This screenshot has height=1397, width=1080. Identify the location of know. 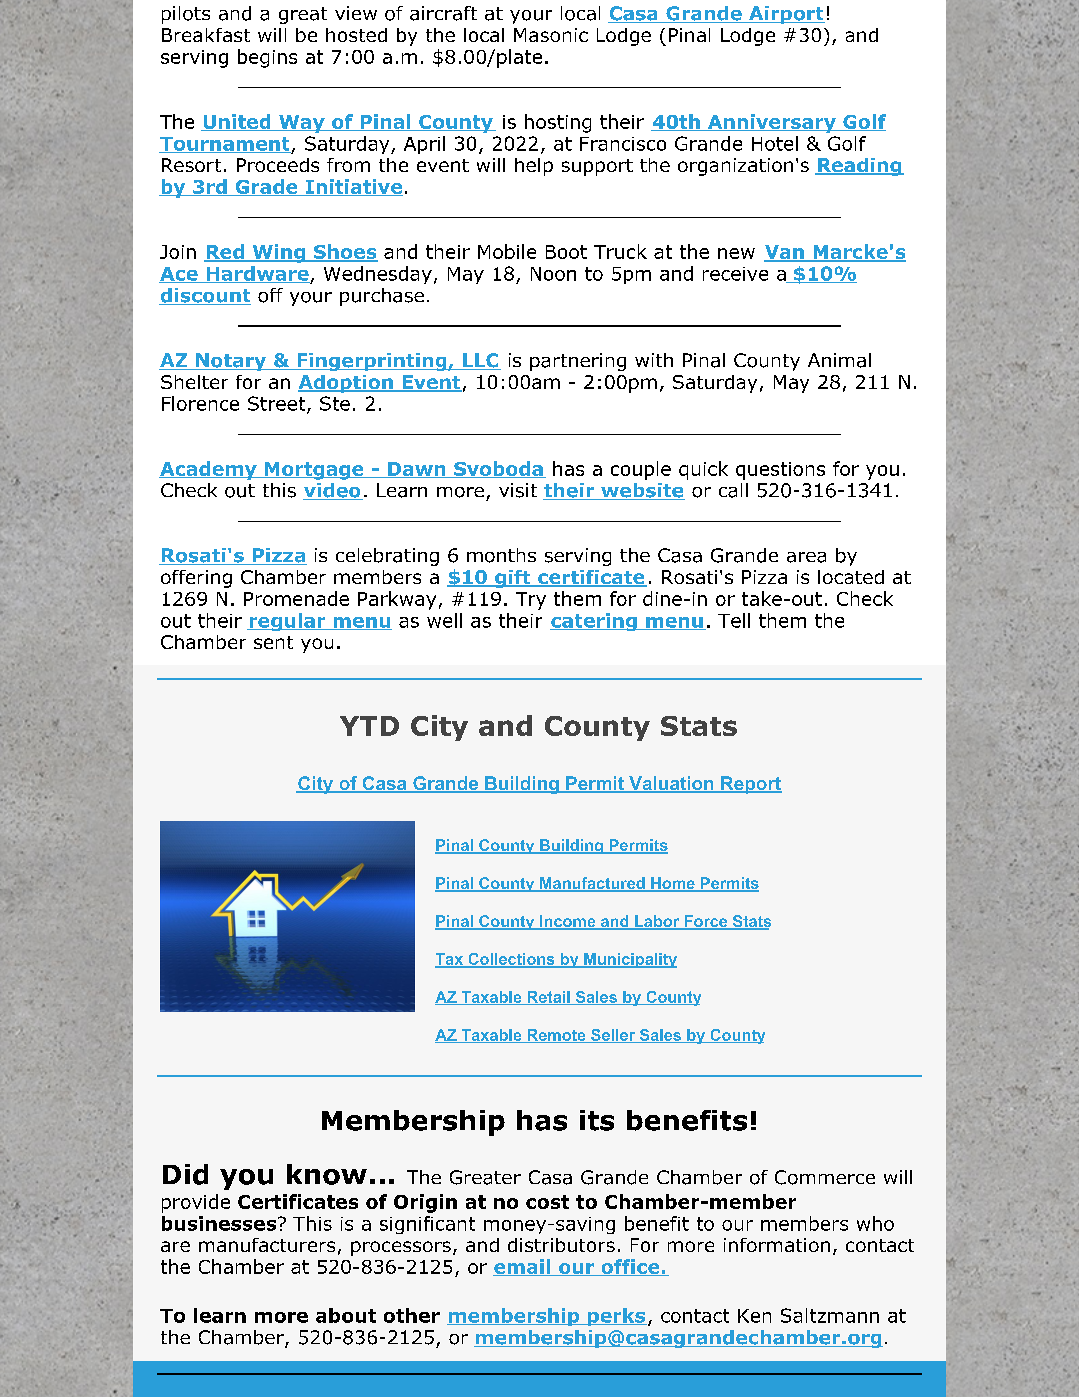
(327, 1174).
